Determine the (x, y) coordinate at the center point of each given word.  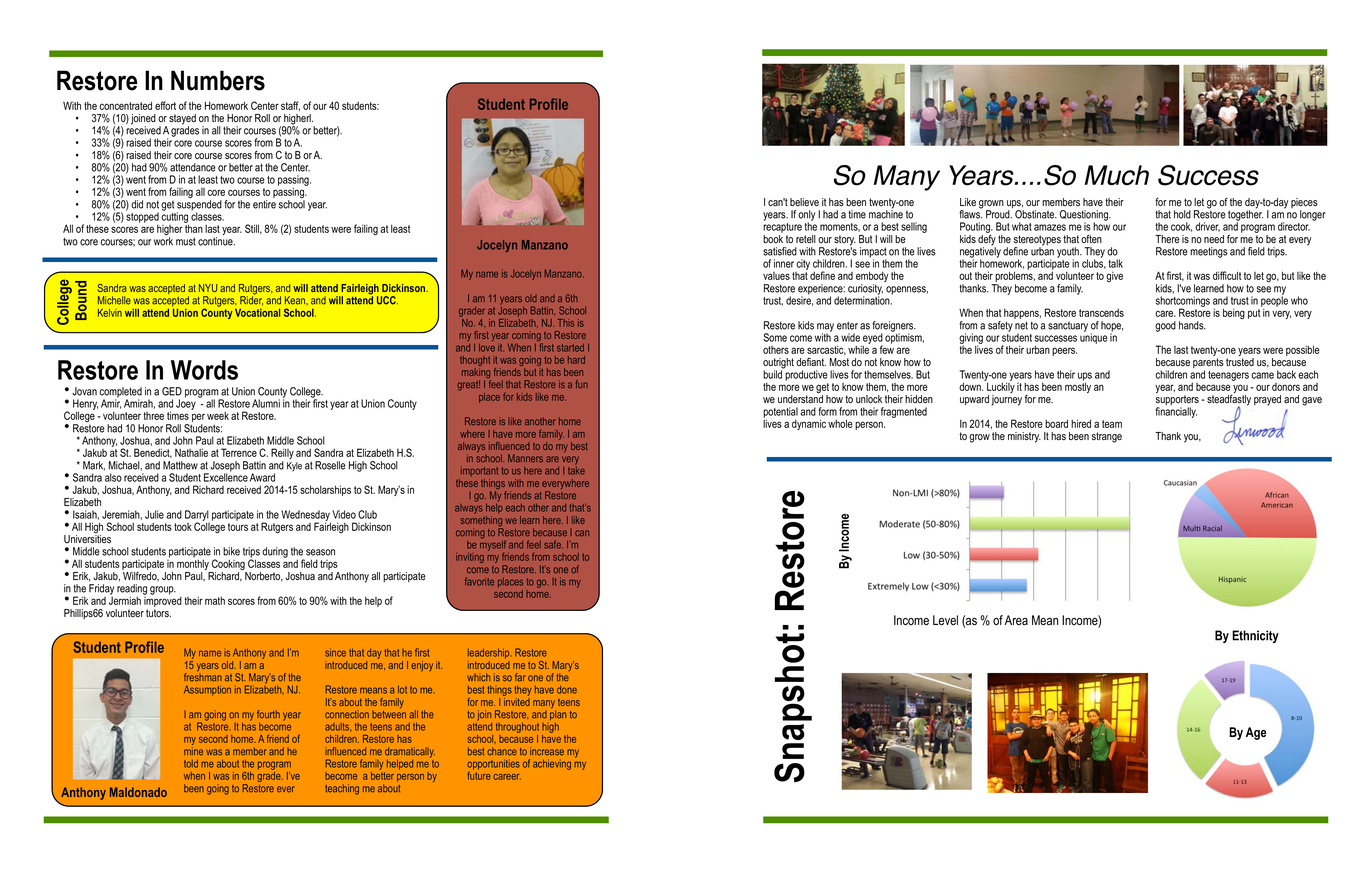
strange (1107, 437)
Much (1117, 175)
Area (1016, 620)
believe (804, 202)
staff (290, 106)
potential (780, 413)
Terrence (239, 452)
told (191, 763)
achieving (552, 764)
